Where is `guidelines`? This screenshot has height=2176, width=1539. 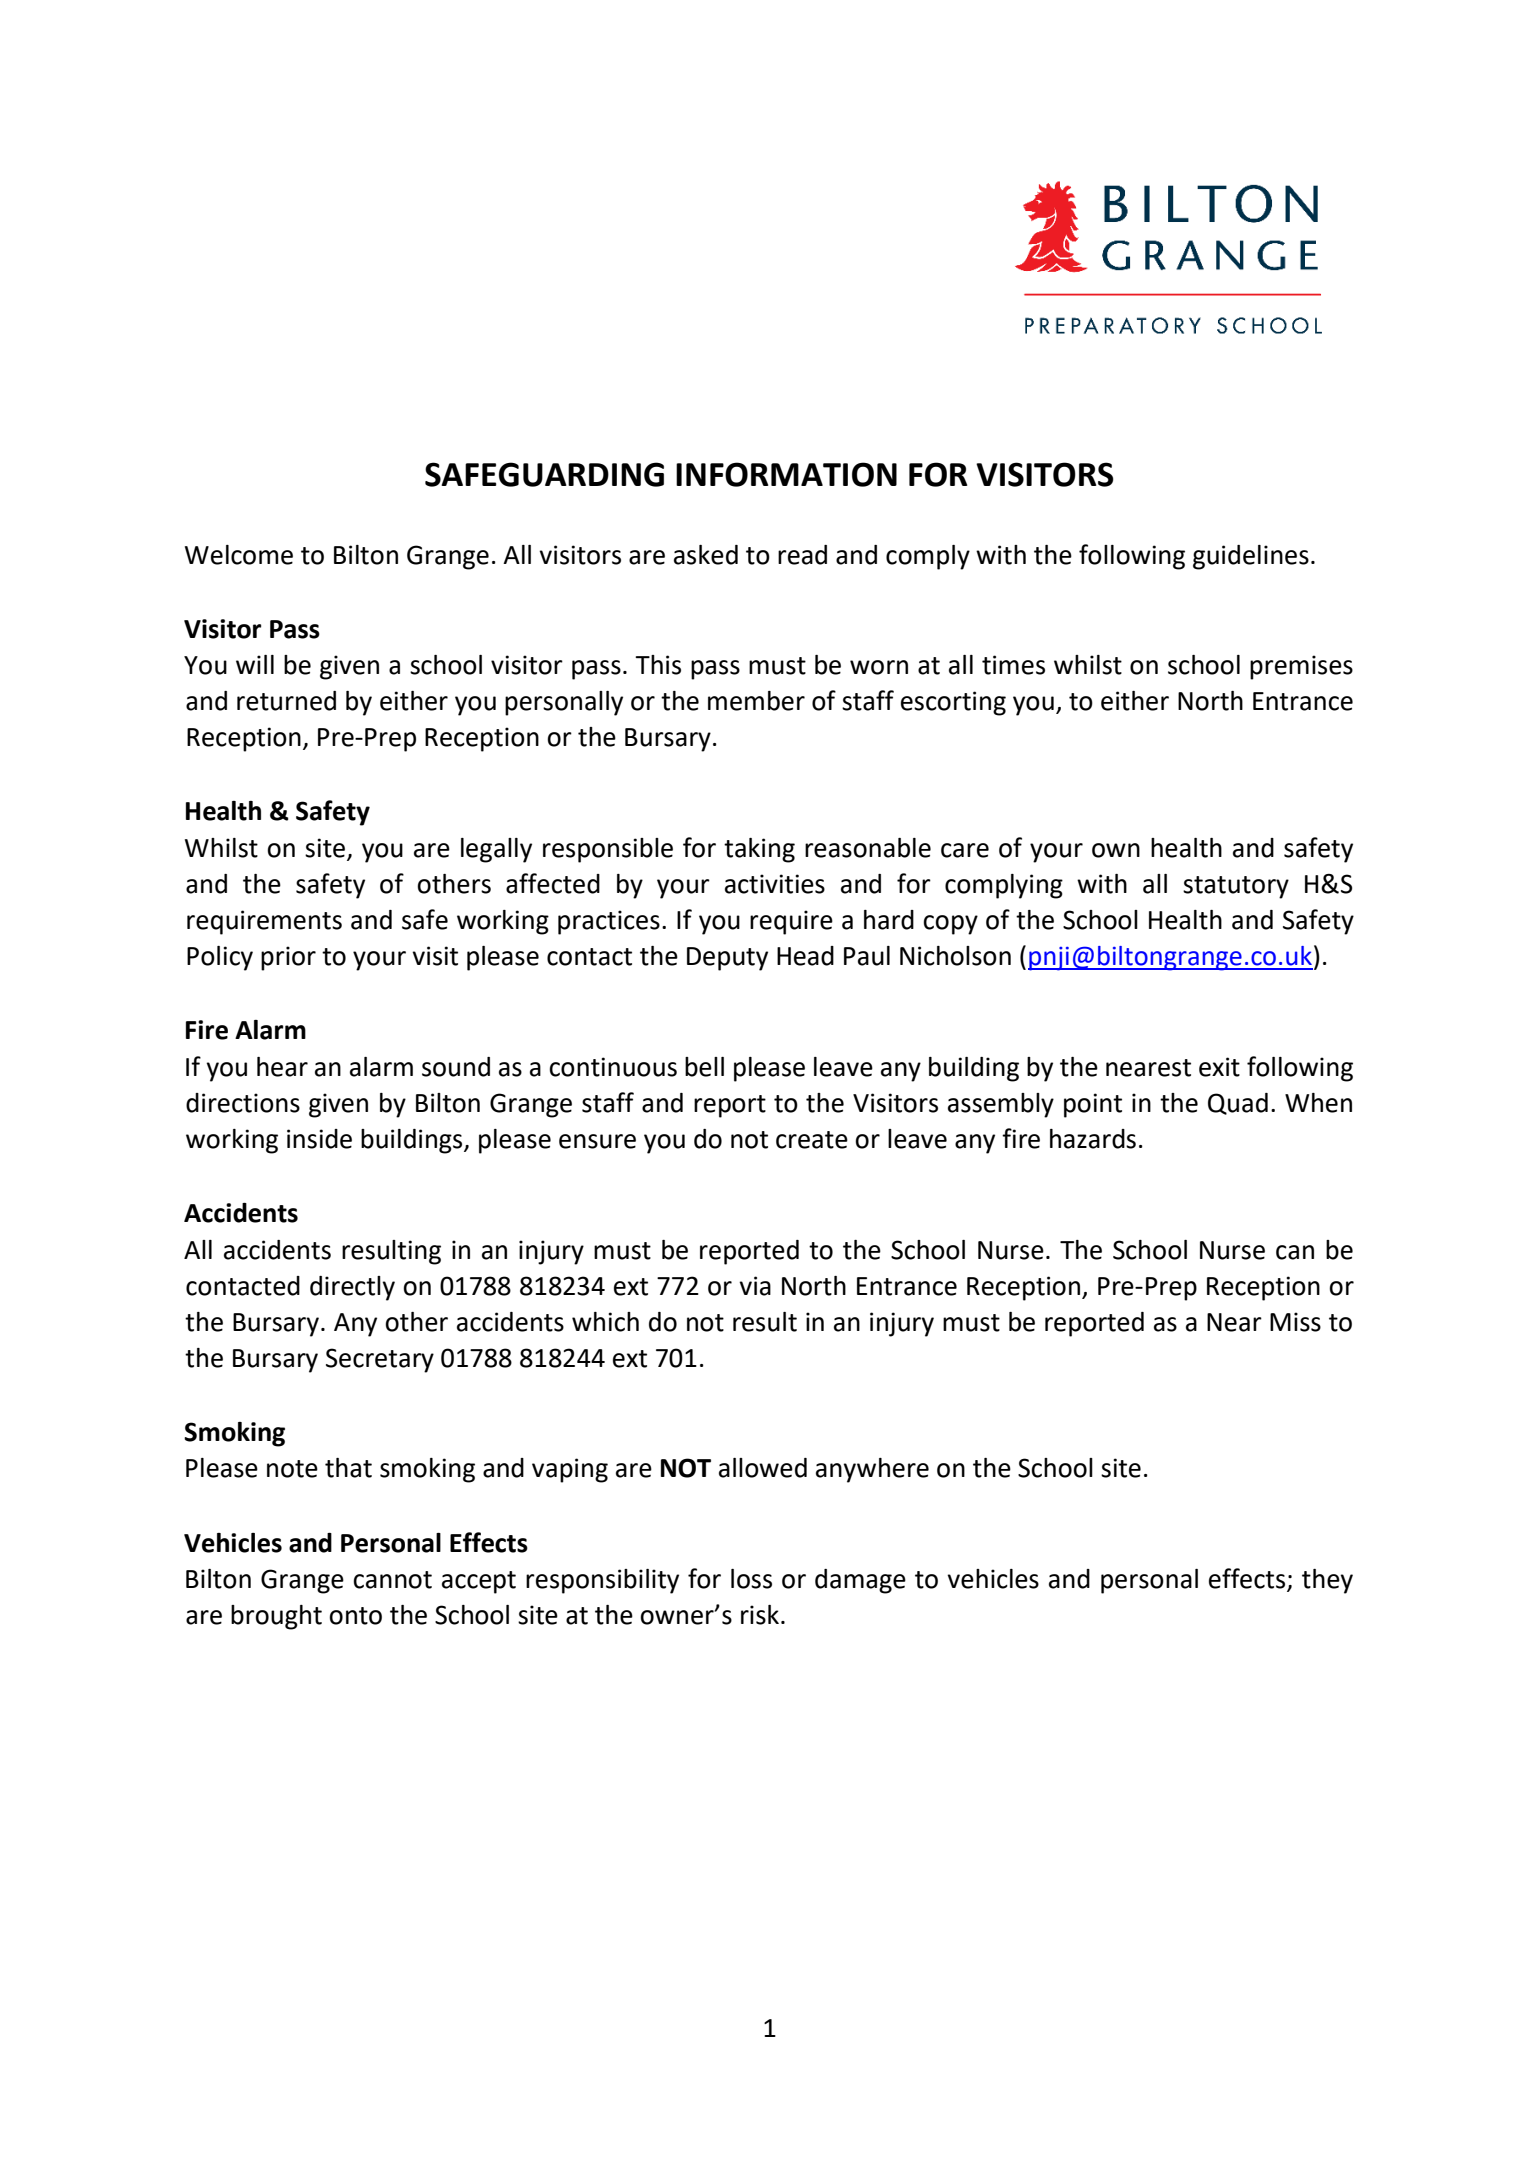
guidelines is located at coordinates (1251, 557).
